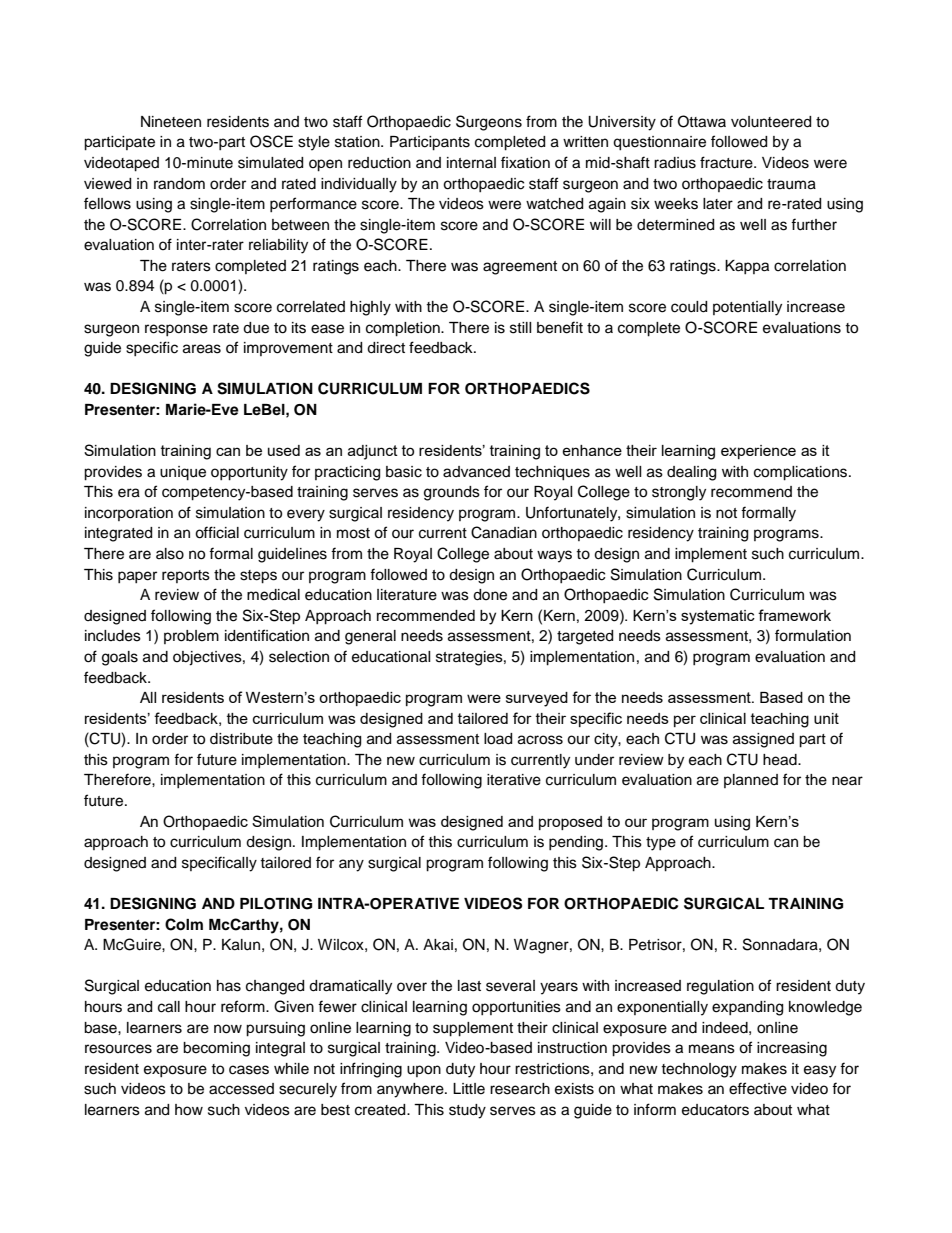 Image resolution: width=952 pixels, height=1233 pixels. I want to click on effective, so click(758, 1088).
